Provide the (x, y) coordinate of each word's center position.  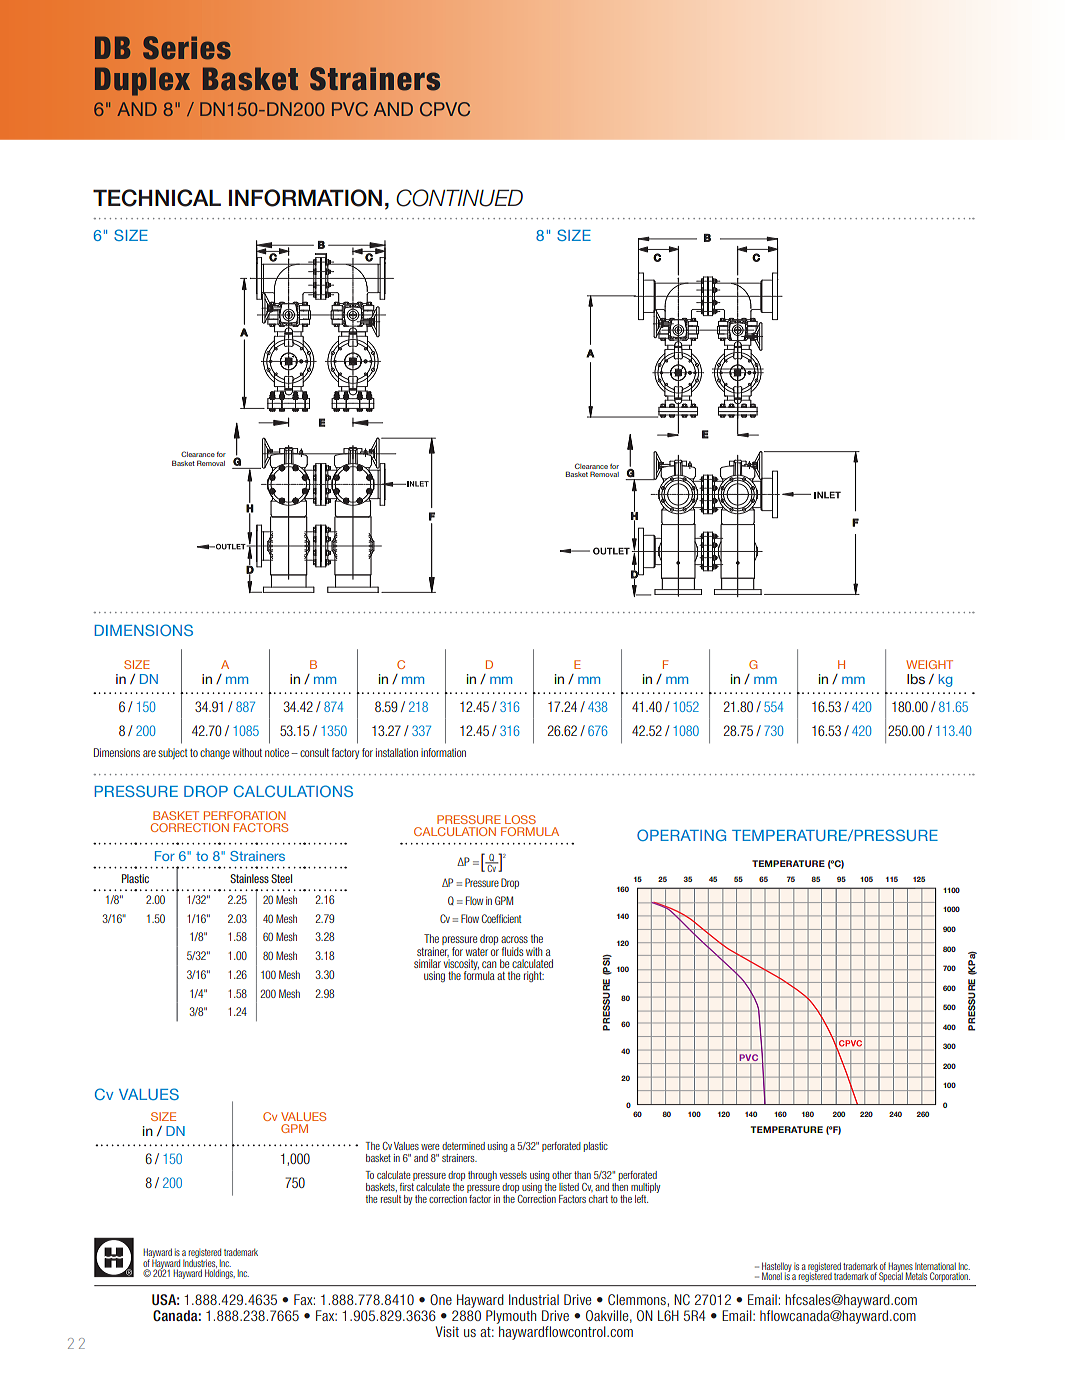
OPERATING (681, 835)
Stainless (249, 878)
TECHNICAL (157, 198)
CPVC (445, 109)
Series (187, 48)
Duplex (142, 81)
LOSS (520, 819)
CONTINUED (459, 198)
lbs (916, 679)
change (215, 754)
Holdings (220, 1273)
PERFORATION (245, 815)
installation (397, 752)
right (534, 976)
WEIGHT (929, 664)
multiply (645, 1188)
